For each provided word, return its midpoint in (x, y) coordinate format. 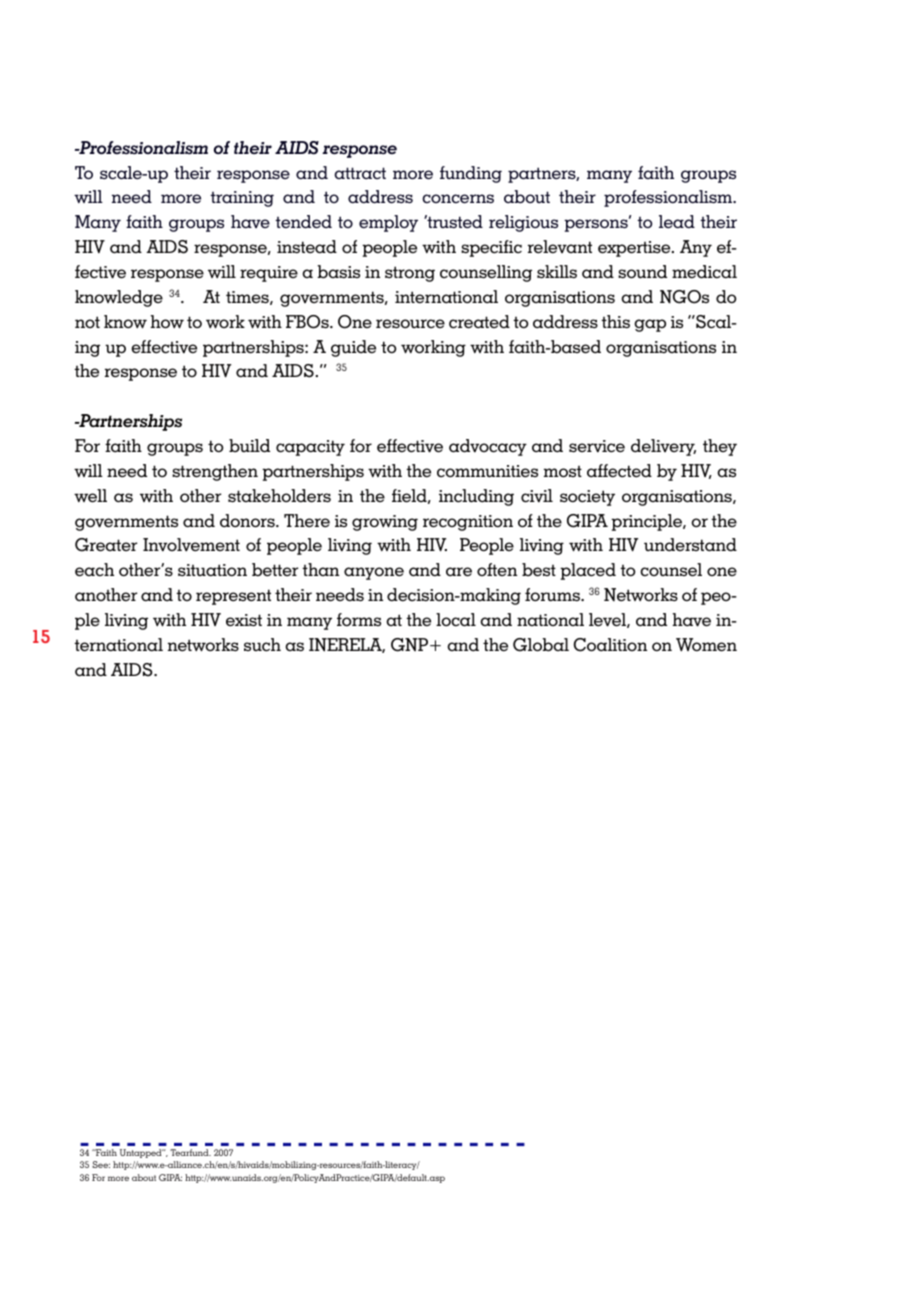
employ (388, 223)
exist (244, 620)
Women (706, 645)
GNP (411, 645)
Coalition (610, 645)
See (101, 1164)
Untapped (142, 1153)
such (262, 644)
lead (677, 221)
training (242, 199)
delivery (663, 447)
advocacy (488, 447)
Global (541, 645)
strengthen (215, 472)
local (456, 620)
